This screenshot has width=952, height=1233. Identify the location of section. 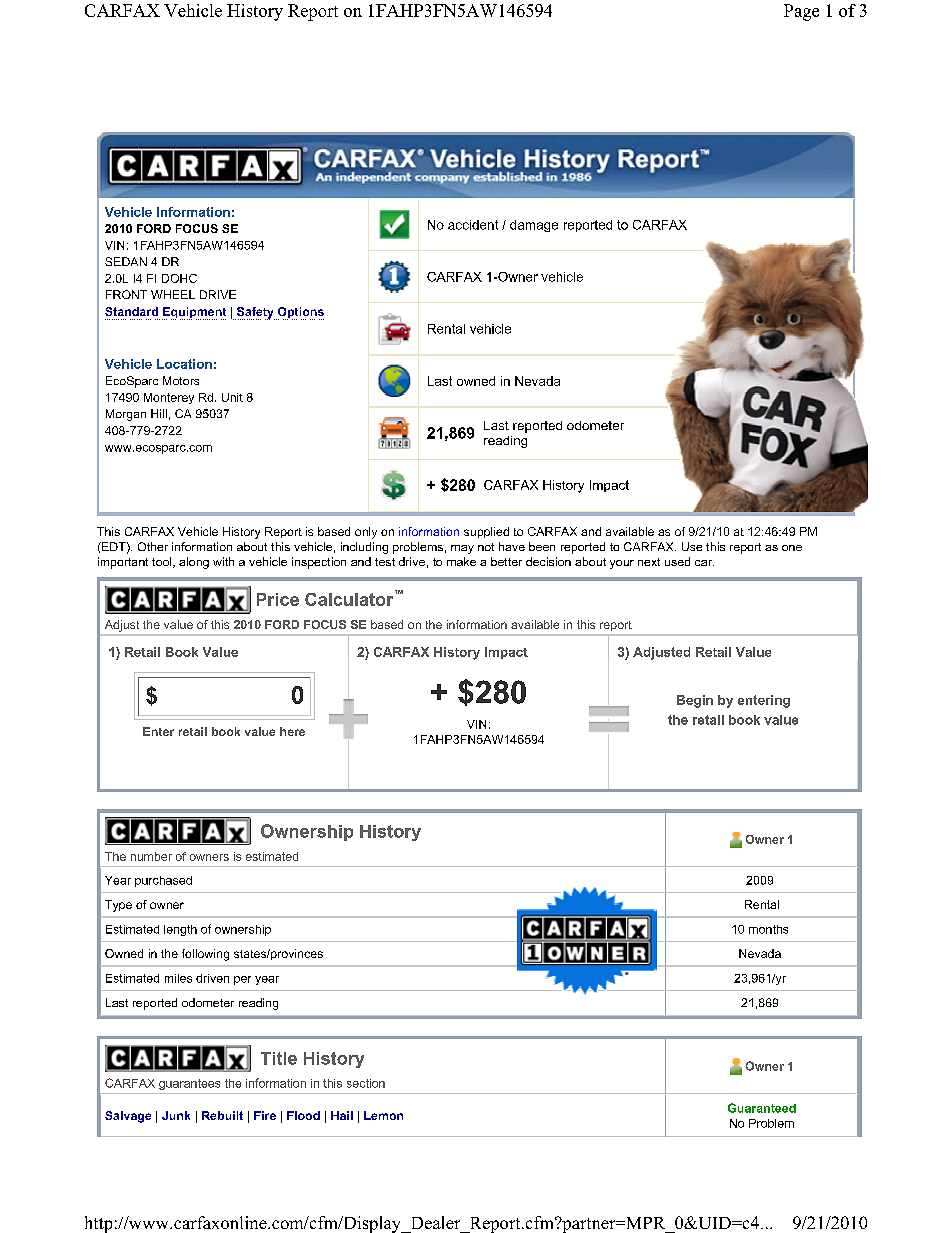
(366, 1083).
